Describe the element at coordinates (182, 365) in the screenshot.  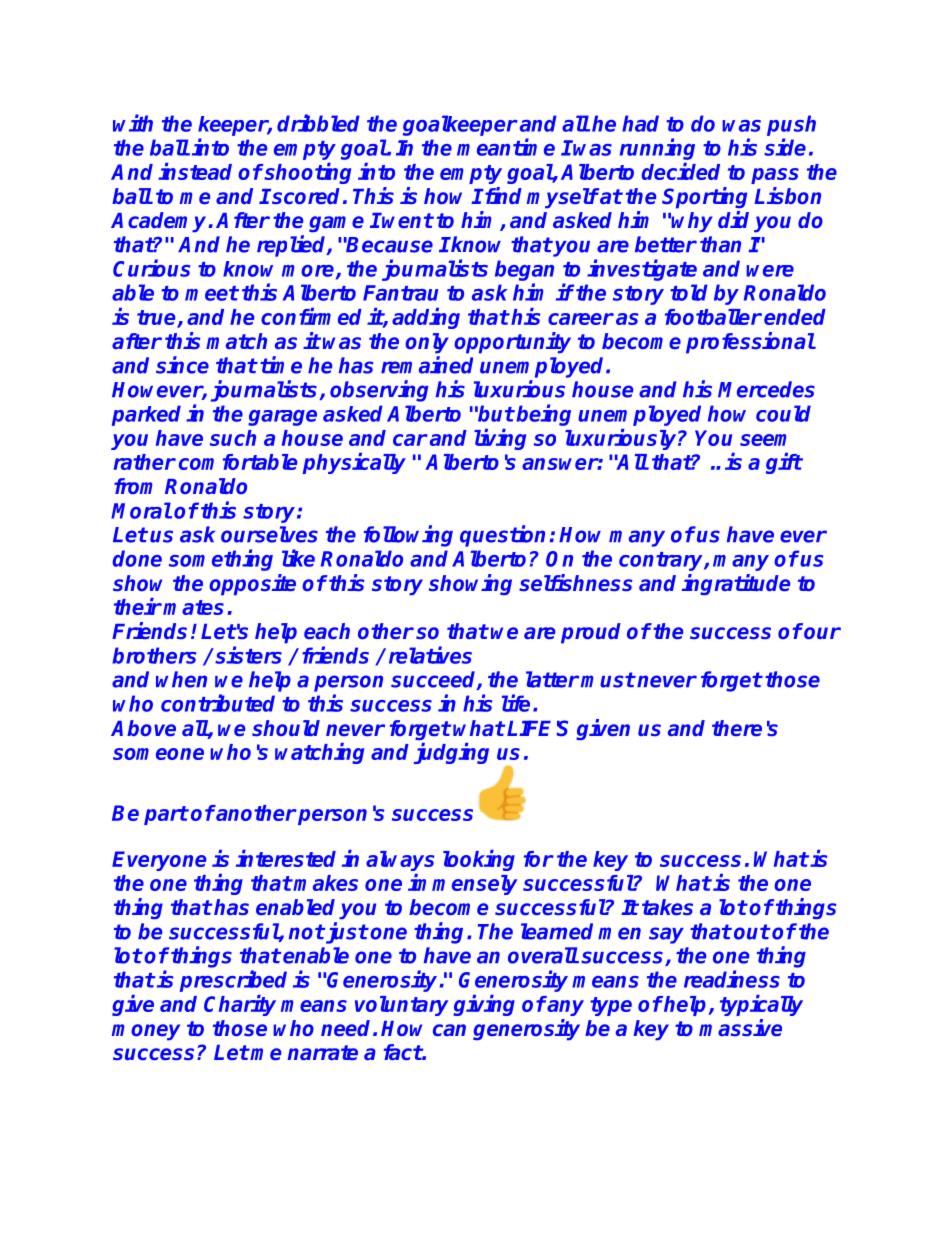
I see `since` at that location.
